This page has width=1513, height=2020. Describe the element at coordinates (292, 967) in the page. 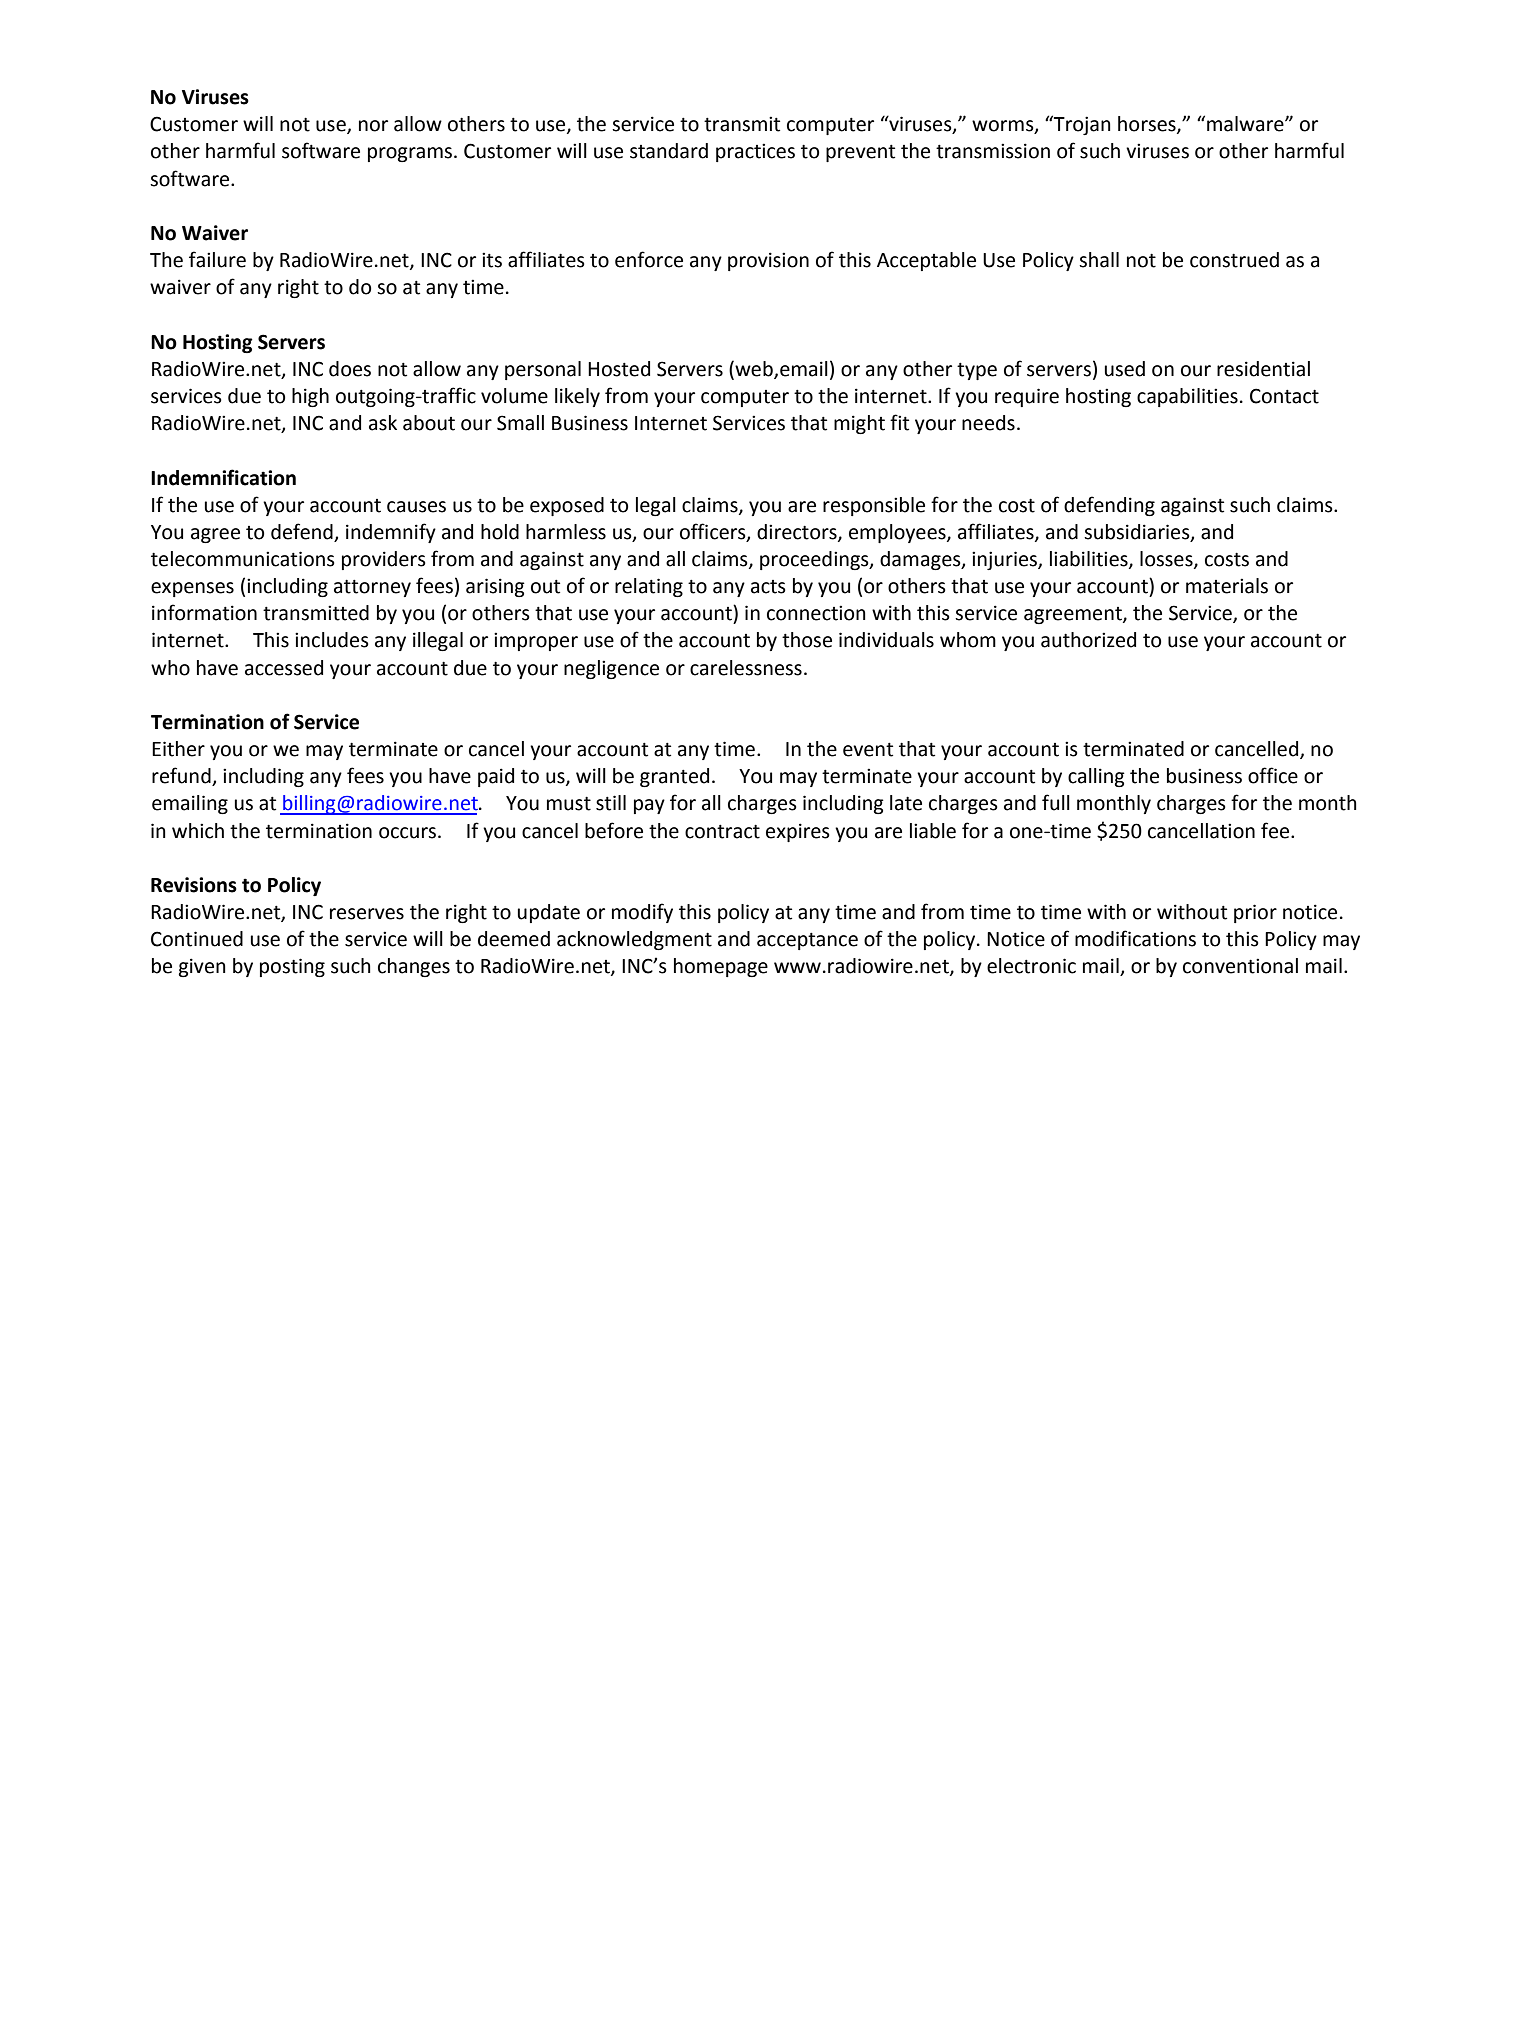

I see `posting` at that location.
